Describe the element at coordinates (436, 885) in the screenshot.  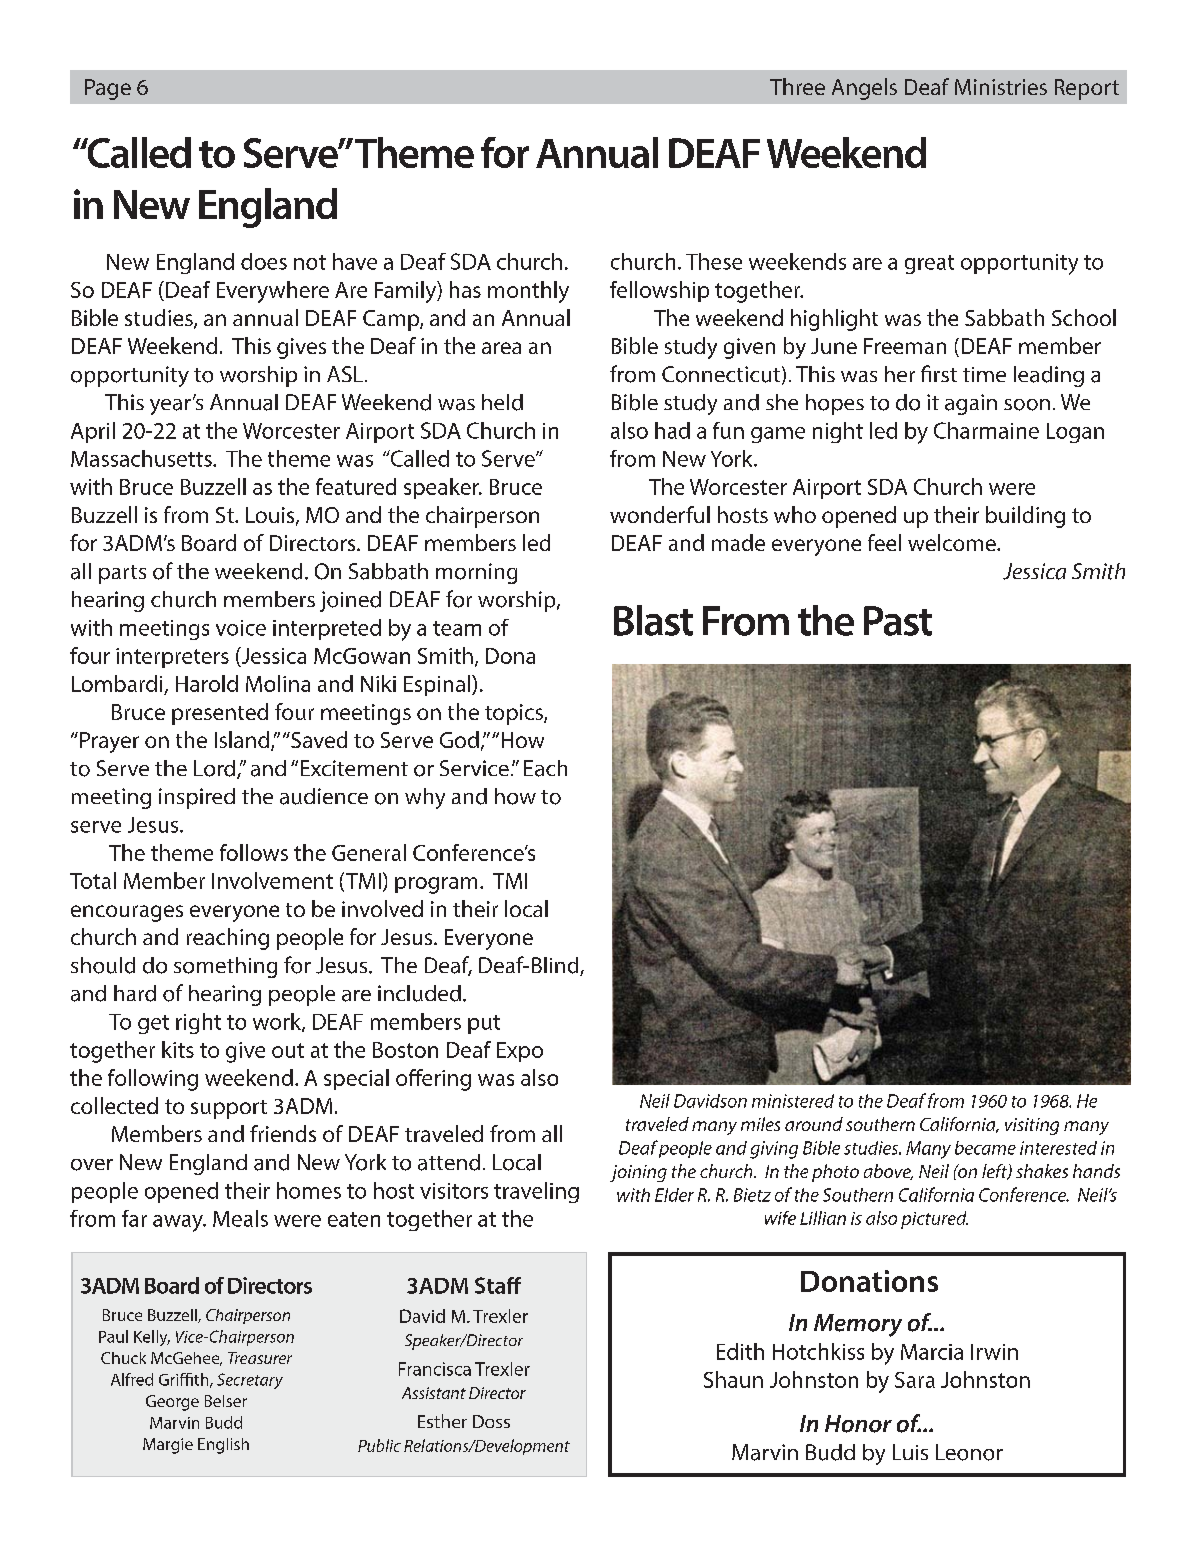
I see `program` at that location.
